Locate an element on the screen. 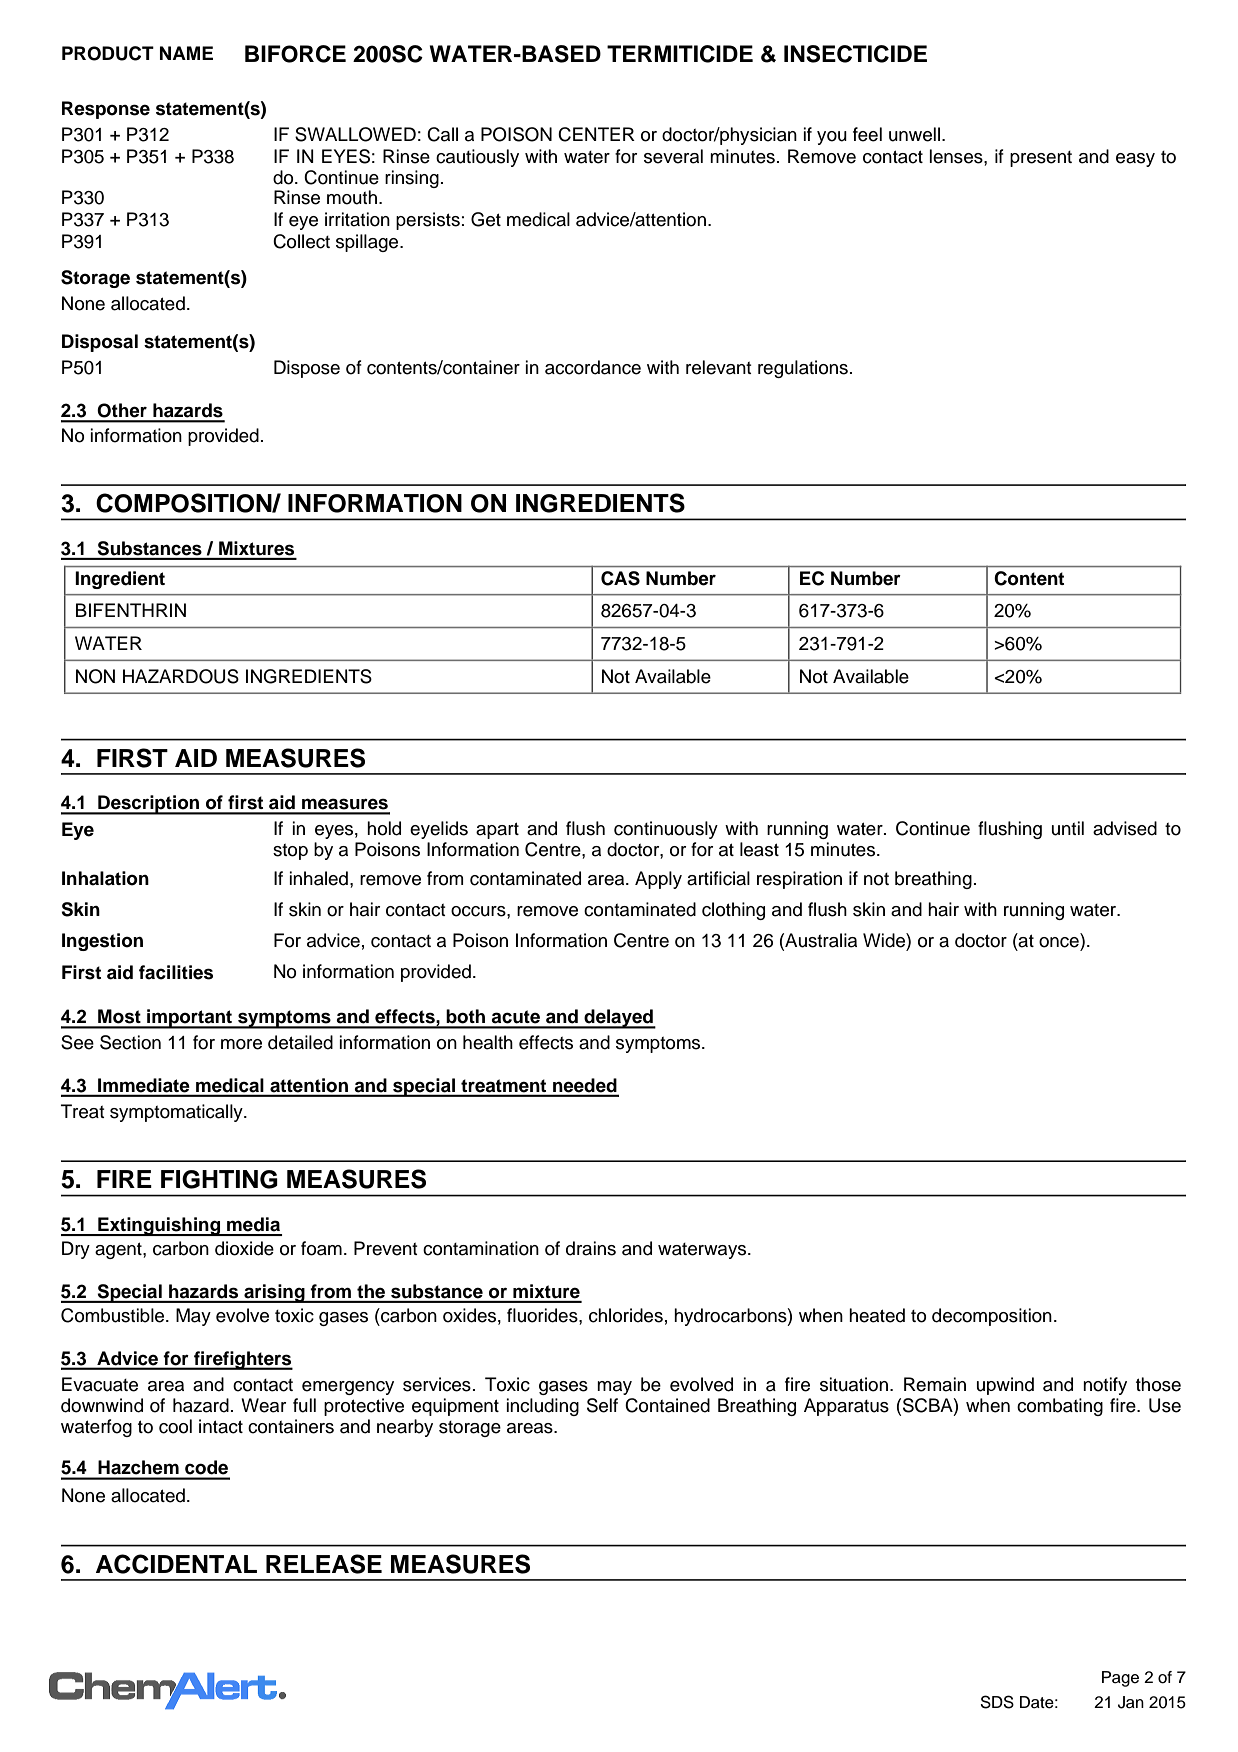 The image size is (1238, 1752). present is located at coordinates (1041, 159).
